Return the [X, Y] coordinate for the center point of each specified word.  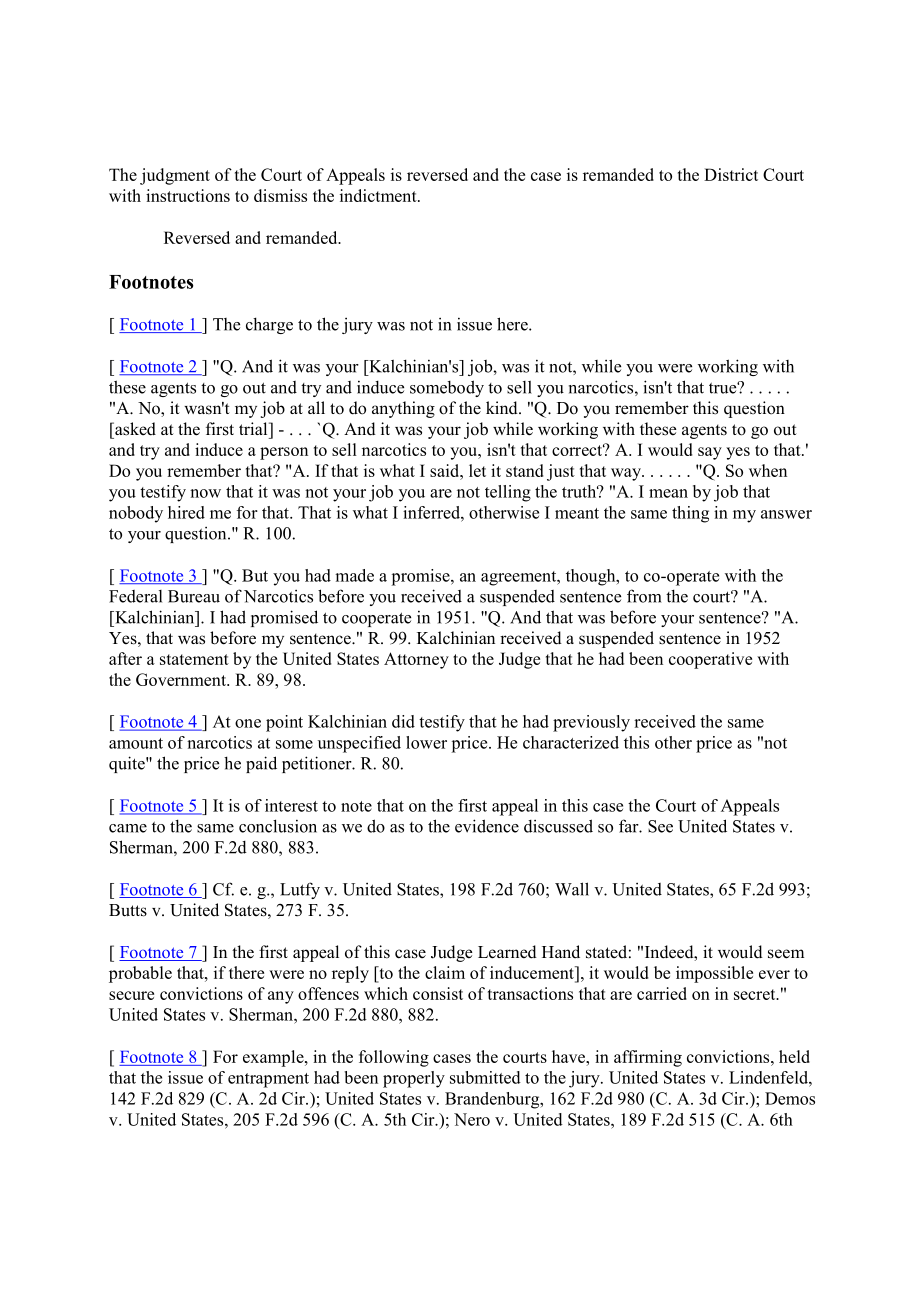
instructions [188, 195]
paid [261, 764]
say [710, 453]
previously [591, 723]
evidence [487, 826]
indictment [379, 195]
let [477, 470]
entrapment [268, 1080]
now [205, 493]
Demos [790, 1098]
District [731, 174]
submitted [485, 1077]
